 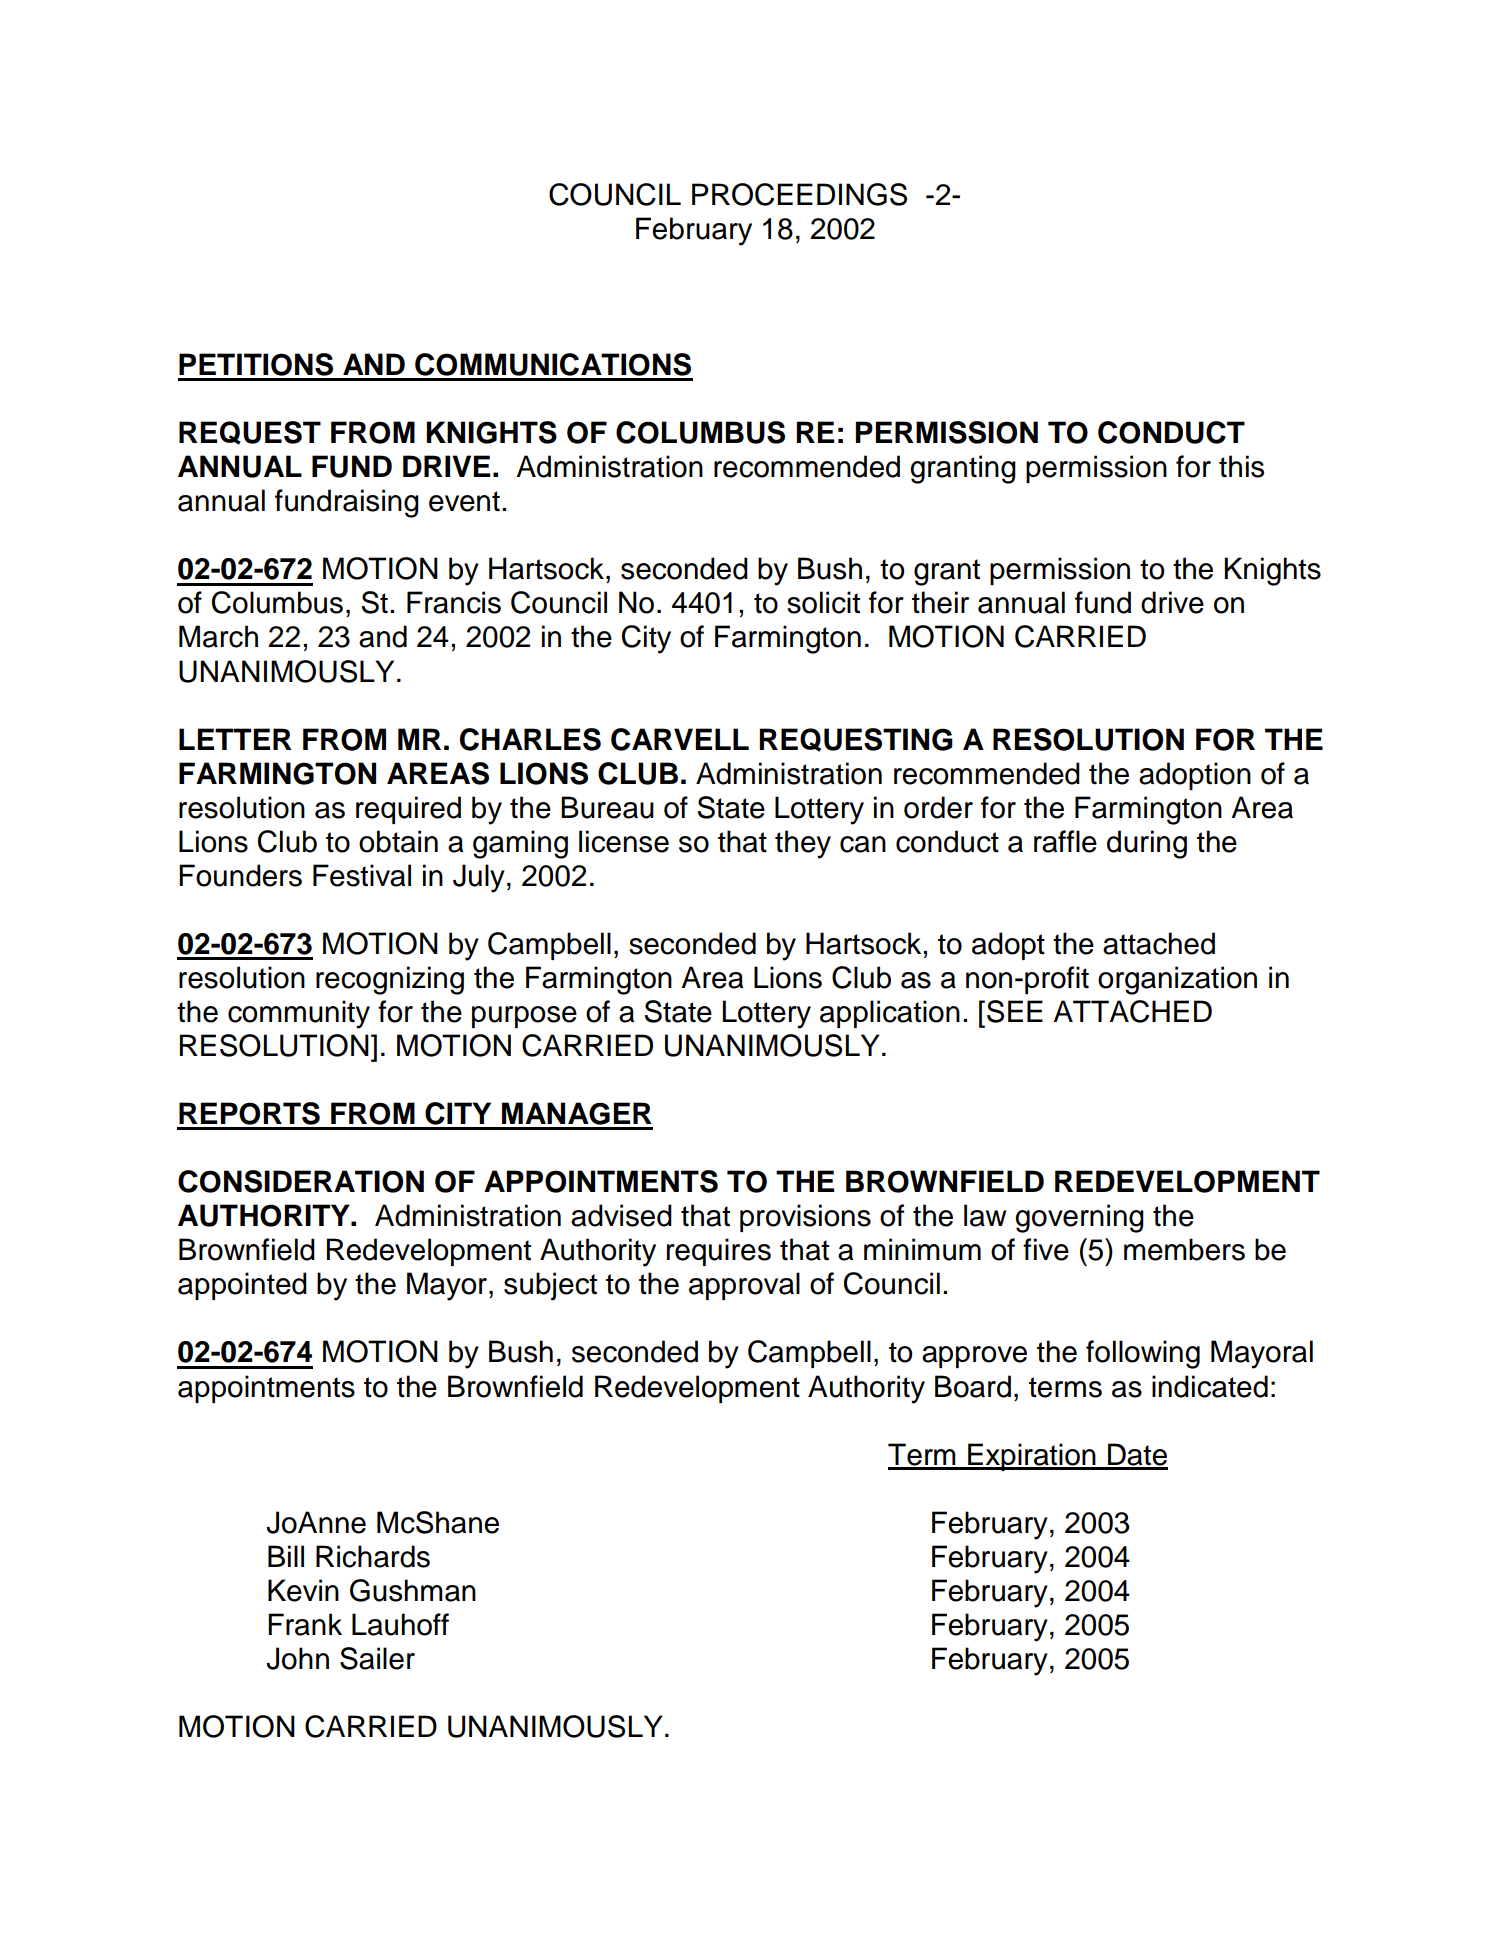 What do you see at coordinates (464, 501) in the screenshot?
I see `event` at bounding box center [464, 501].
